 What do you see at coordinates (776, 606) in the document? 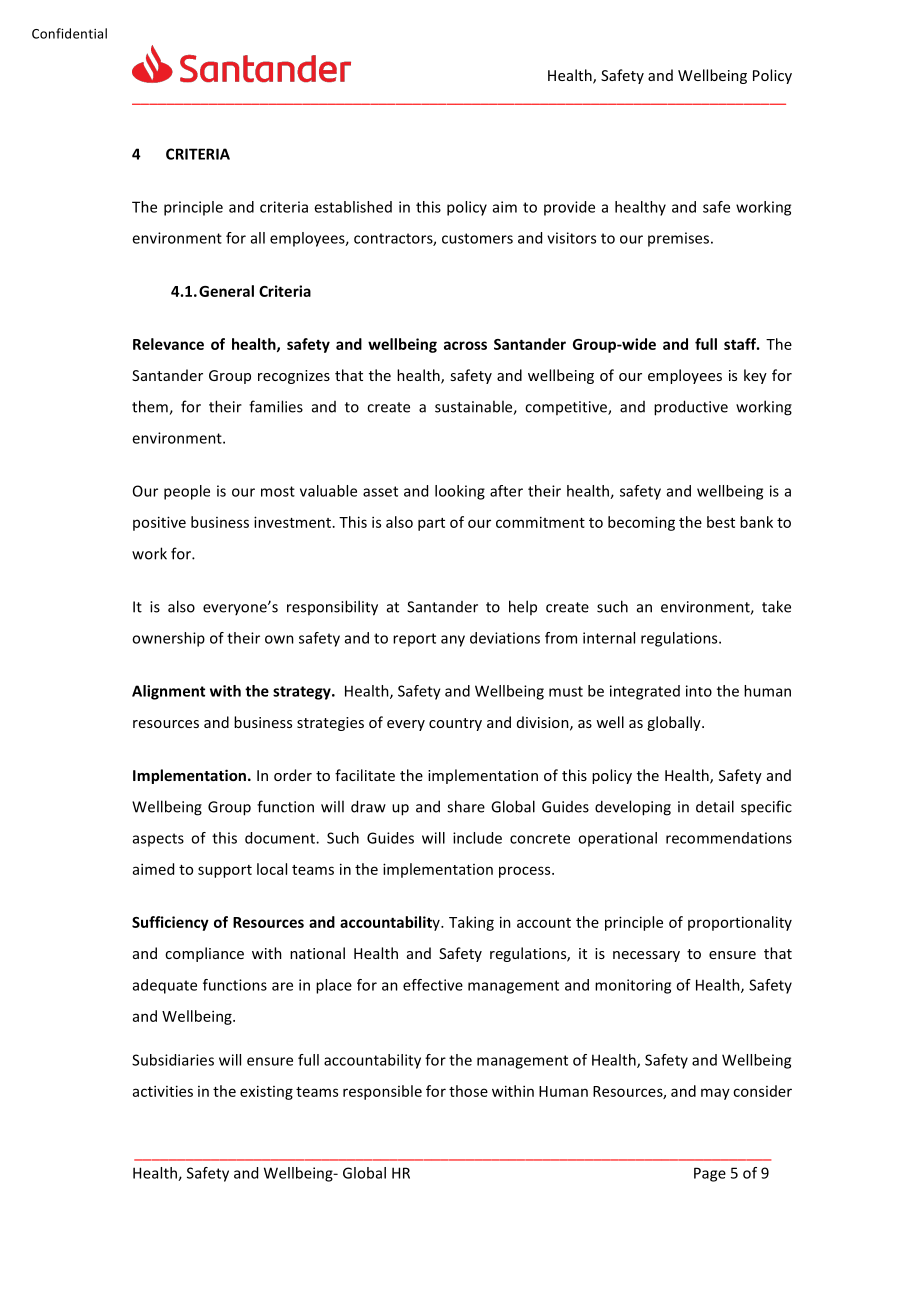
I see `take` at bounding box center [776, 606].
